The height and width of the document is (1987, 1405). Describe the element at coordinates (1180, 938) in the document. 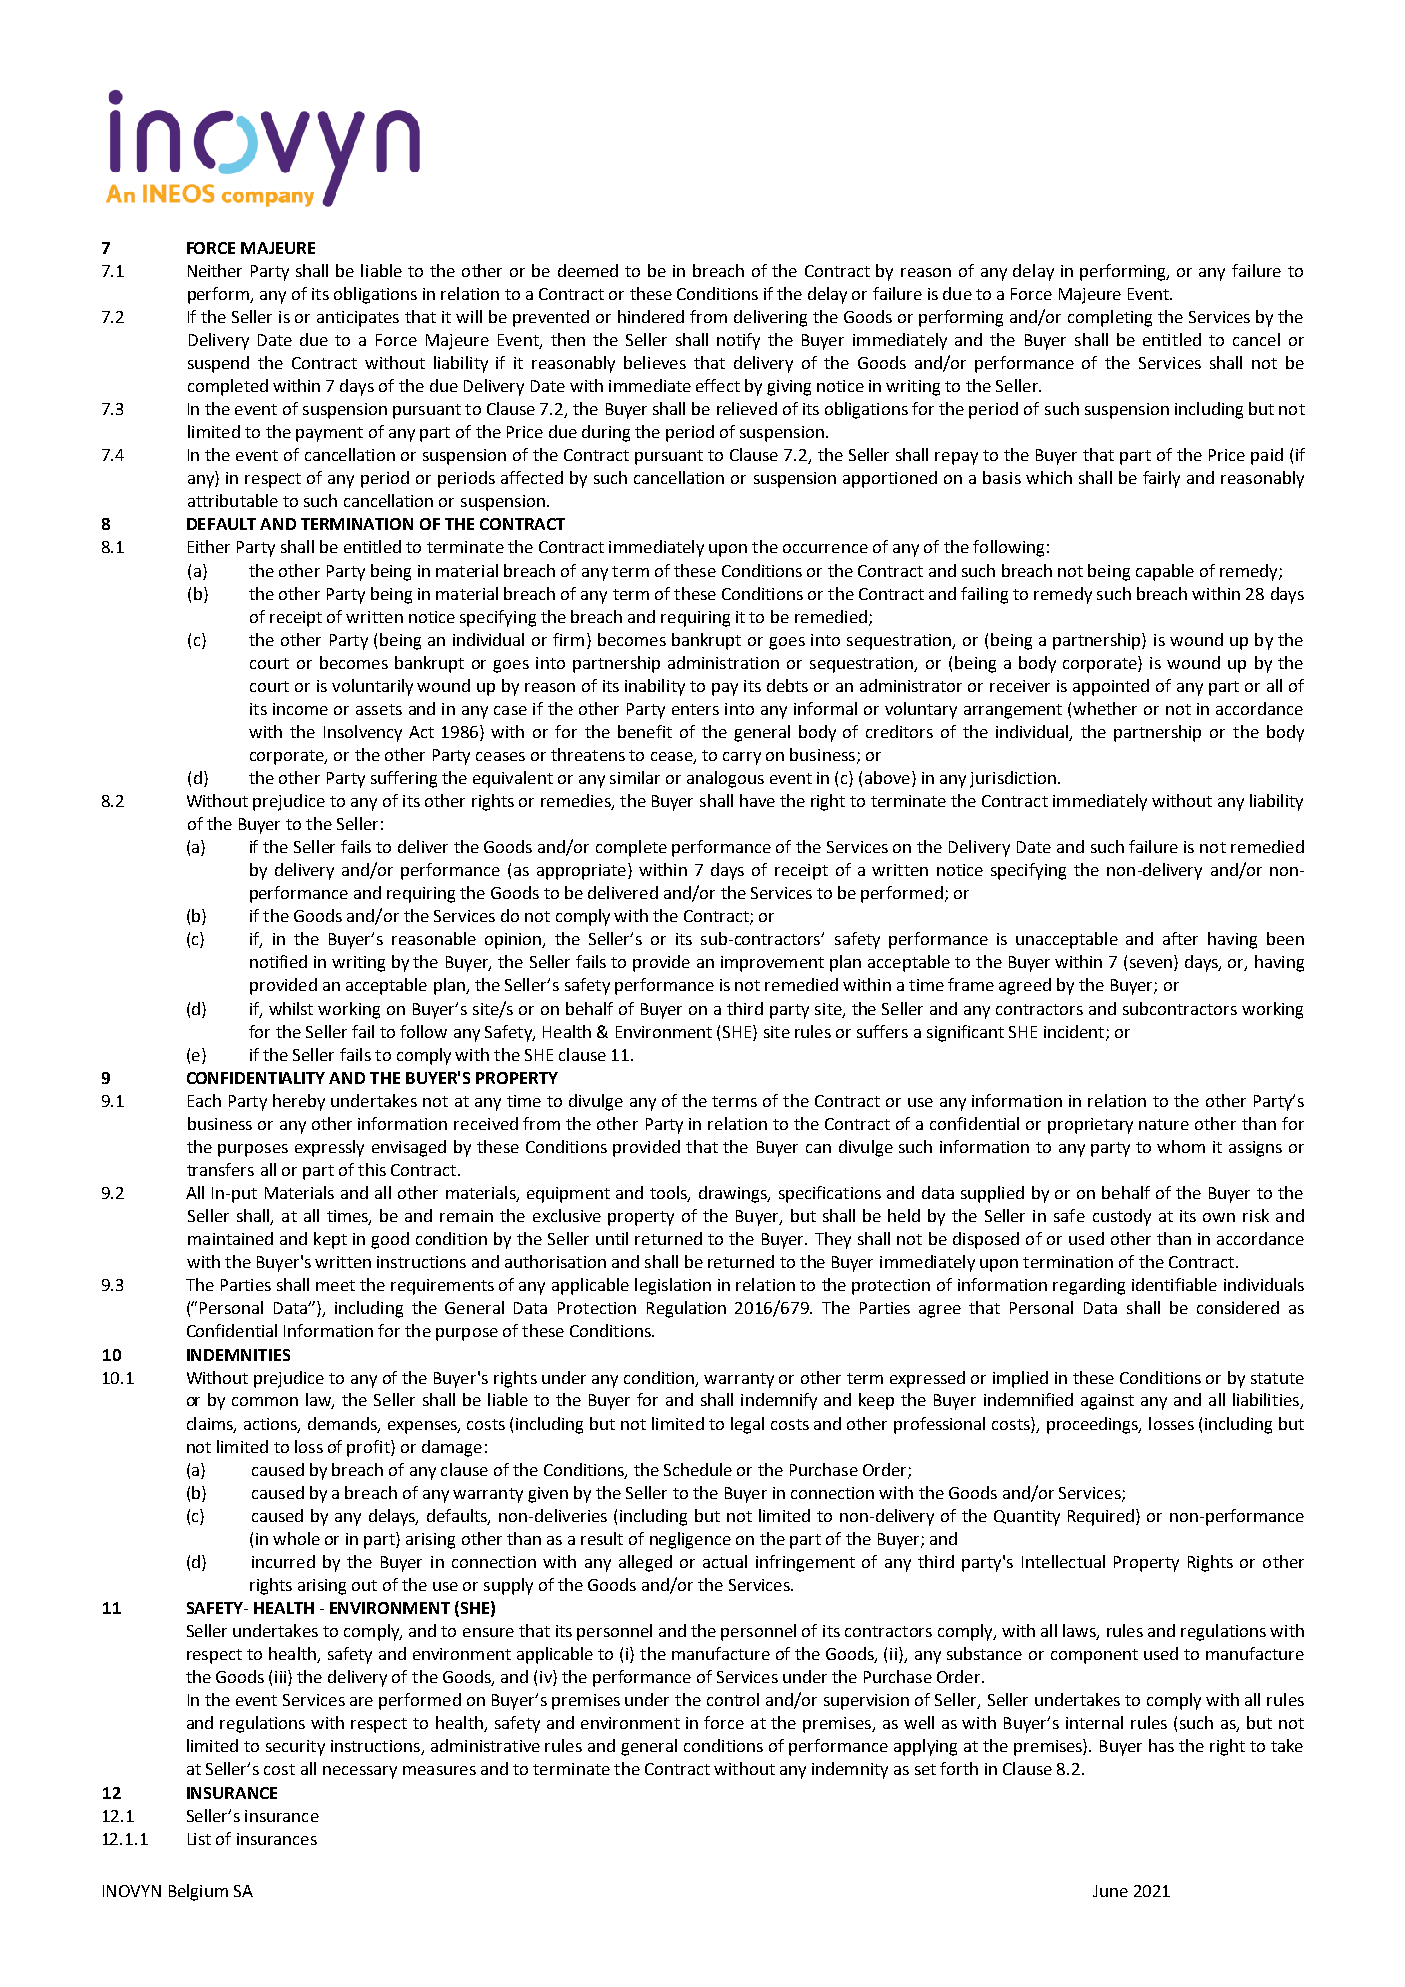

I see `after` at that location.
